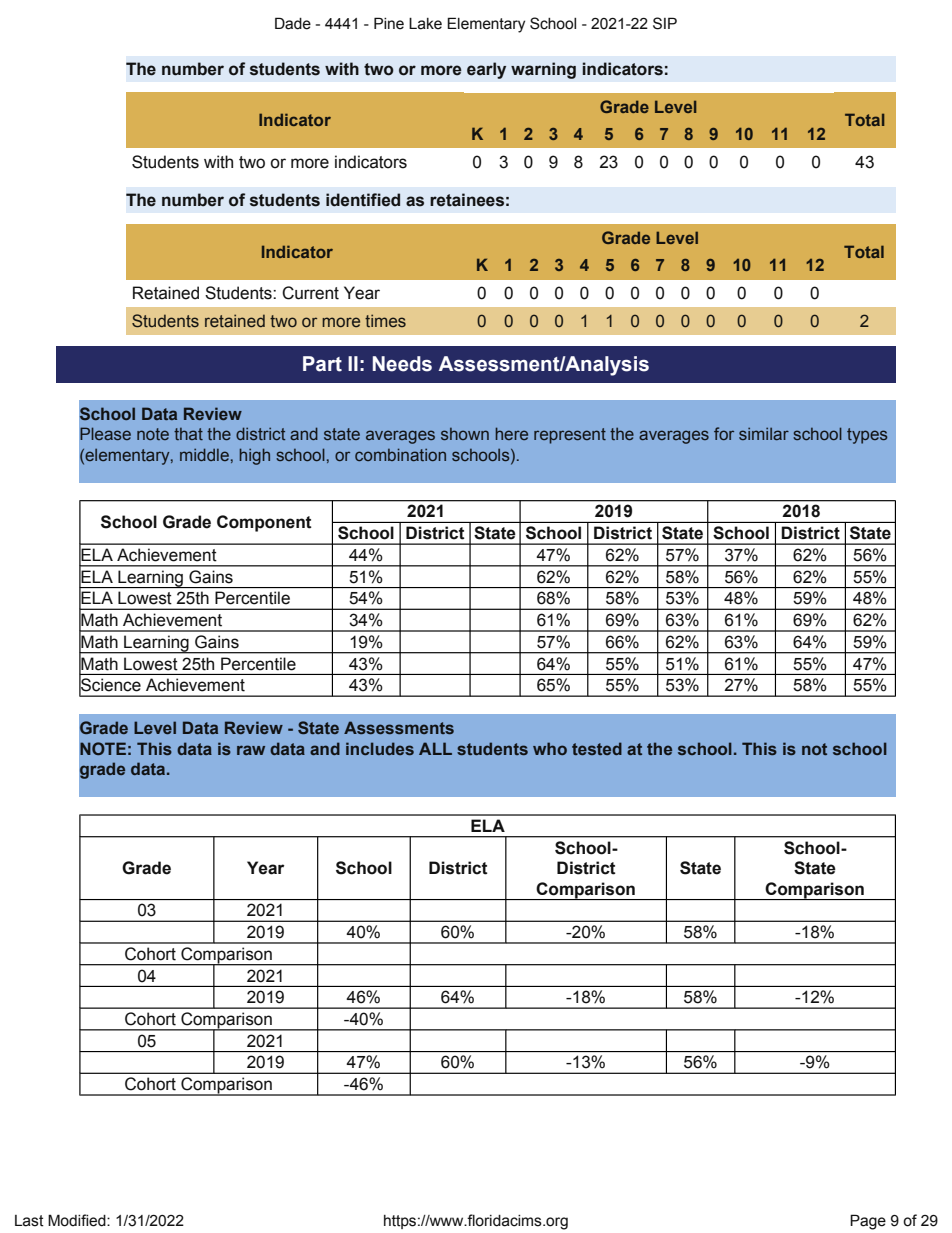  What do you see at coordinates (29, 1221) in the image?
I see `Last` at bounding box center [29, 1221].
